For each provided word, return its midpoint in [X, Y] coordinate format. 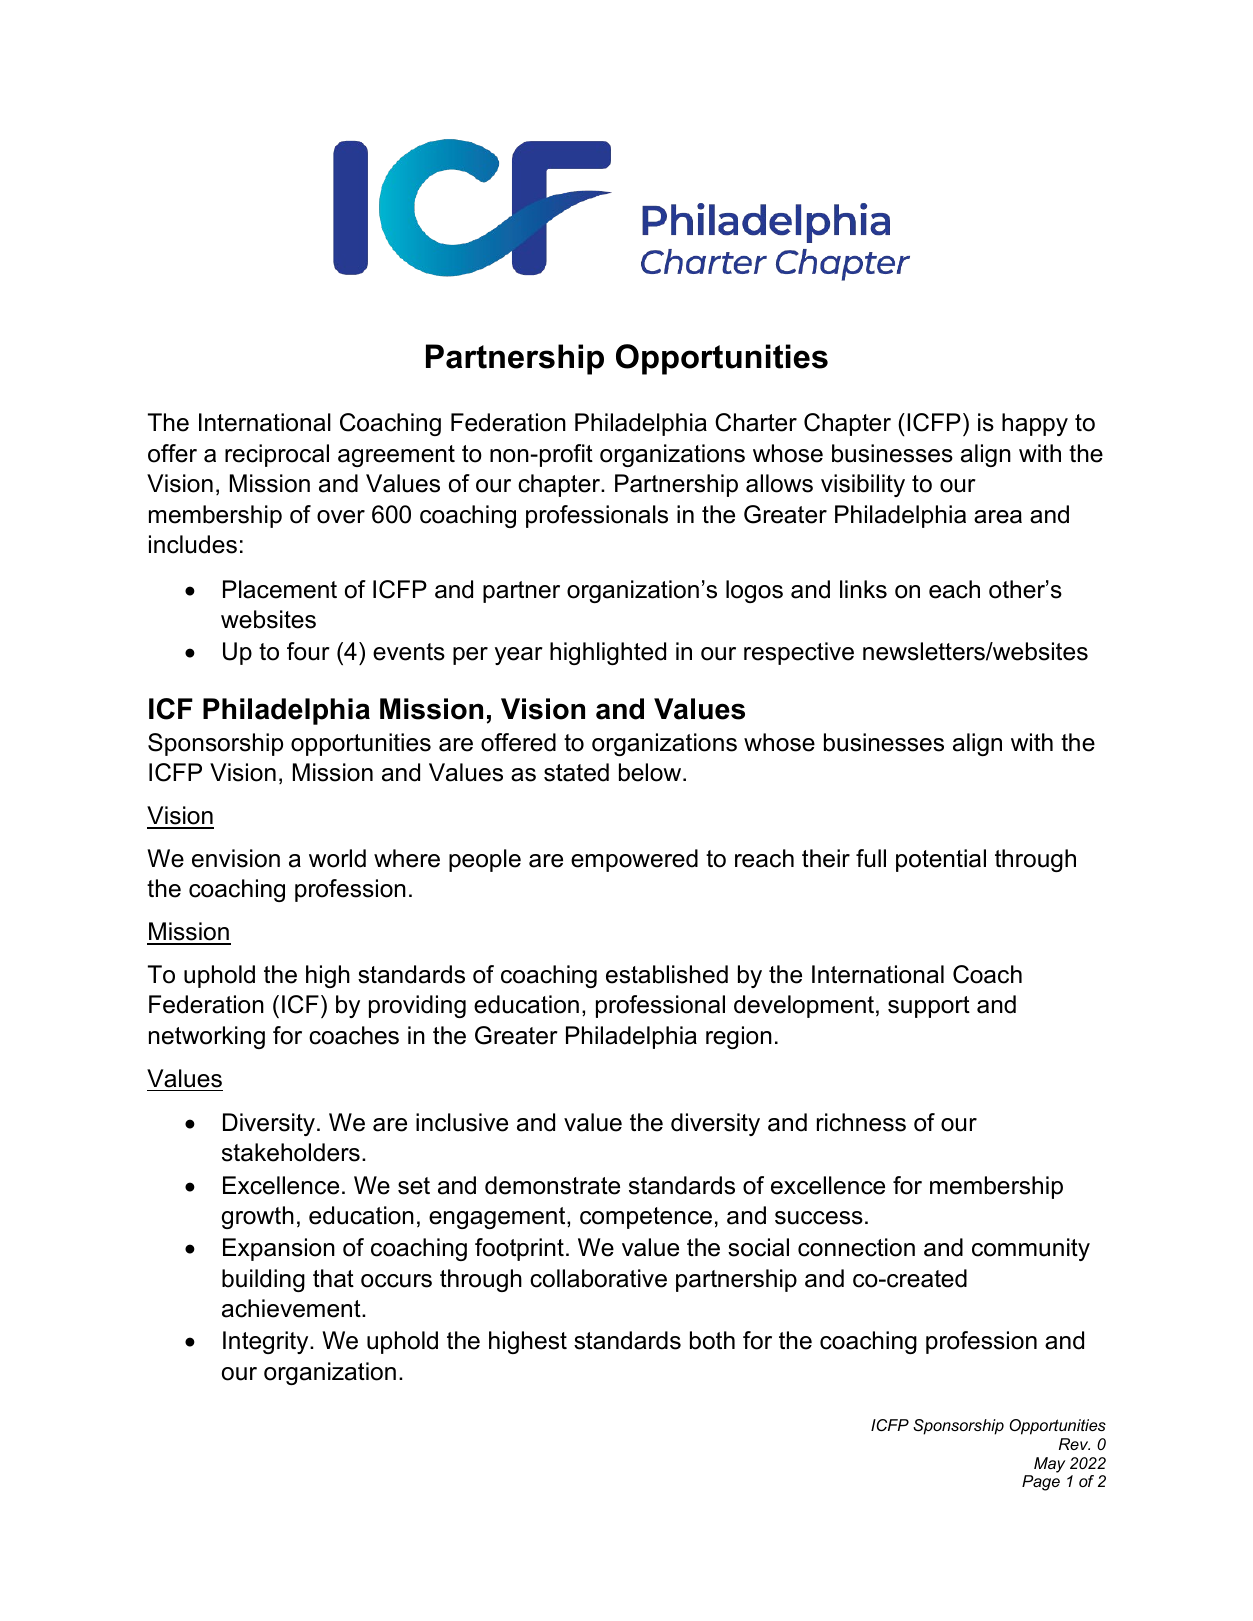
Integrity [267, 1342]
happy [1035, 424]
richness [861, 1122]
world [337, 858]
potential [941, 860]
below [651, 772]
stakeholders [291, 1152]
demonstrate [552, 1185]
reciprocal [277, 455]
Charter [756, 422]
